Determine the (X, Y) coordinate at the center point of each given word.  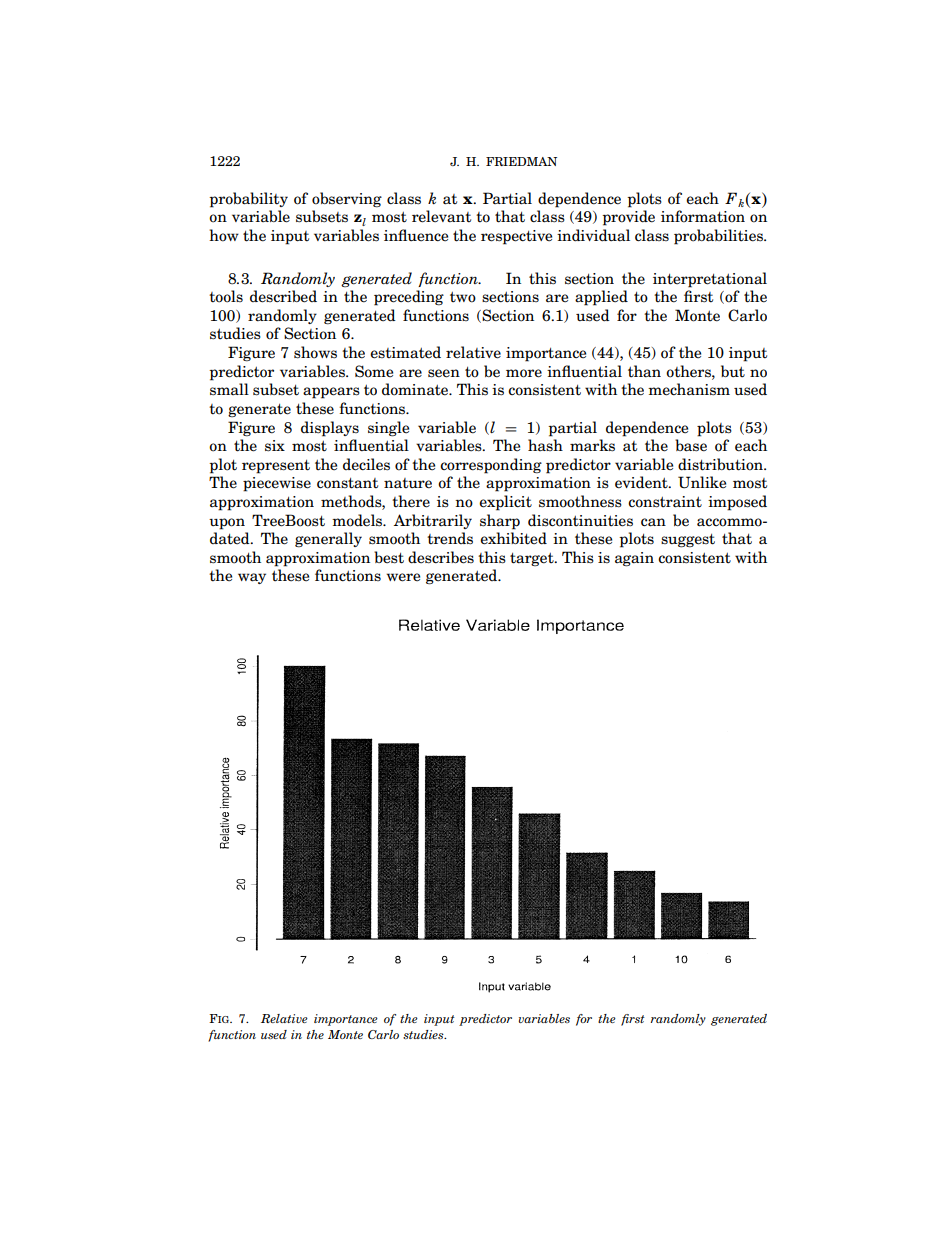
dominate (416, 389)
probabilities (719, 237)
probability (248, 200)
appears (331, 393)
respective (516, 237)
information (703, 216)
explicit (505, 503)
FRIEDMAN (521, 161)
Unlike (702, 482)
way (252, 578)
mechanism (689, 389)
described (283, 296)
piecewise (277, 484)
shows (315, 352)
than (644, 371)
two (463, 297)
